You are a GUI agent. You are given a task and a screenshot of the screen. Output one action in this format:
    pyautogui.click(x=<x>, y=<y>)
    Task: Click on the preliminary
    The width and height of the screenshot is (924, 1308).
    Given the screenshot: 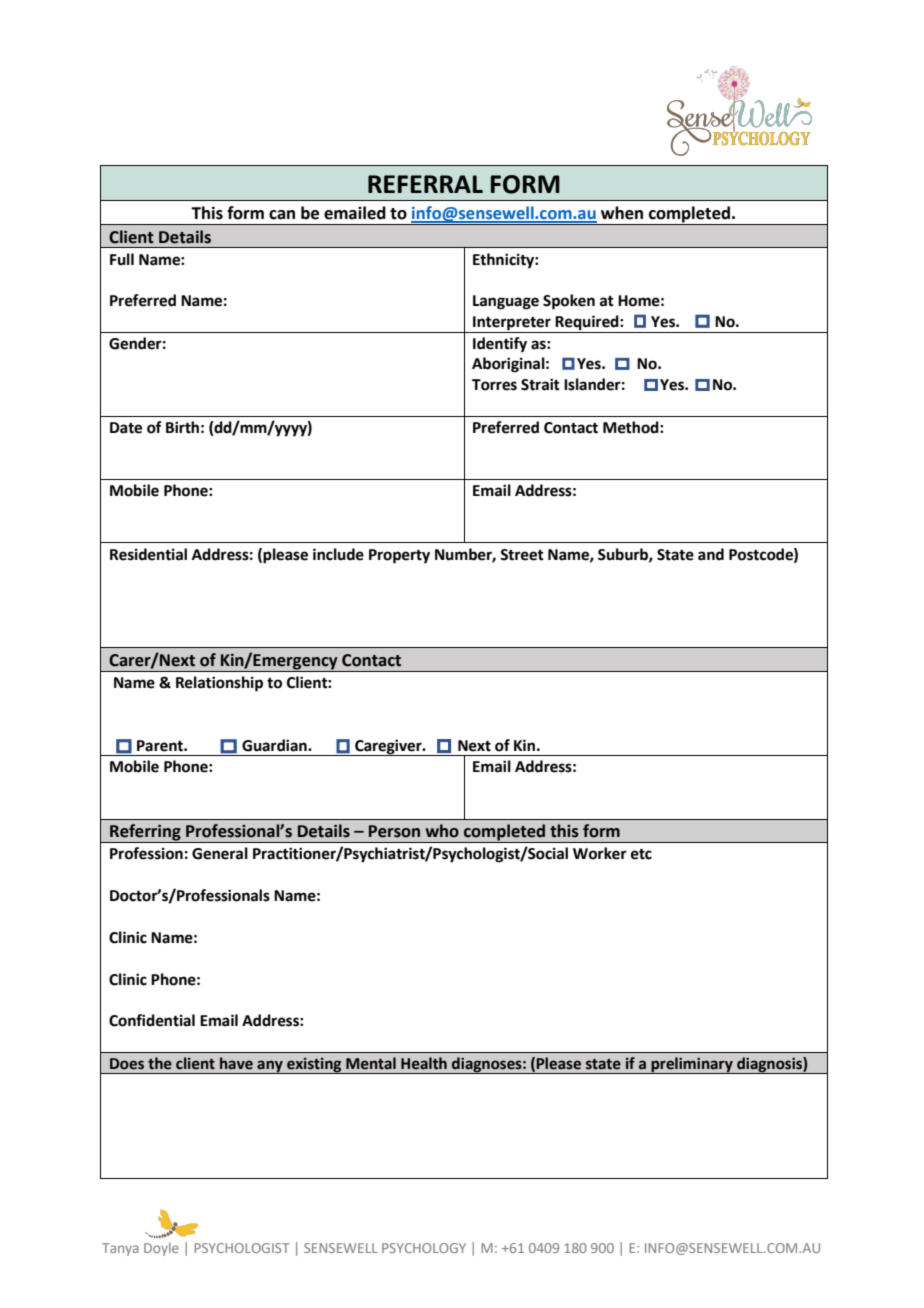 What is the action you would take?
    pyautogui.click(x=692, y=1065)
